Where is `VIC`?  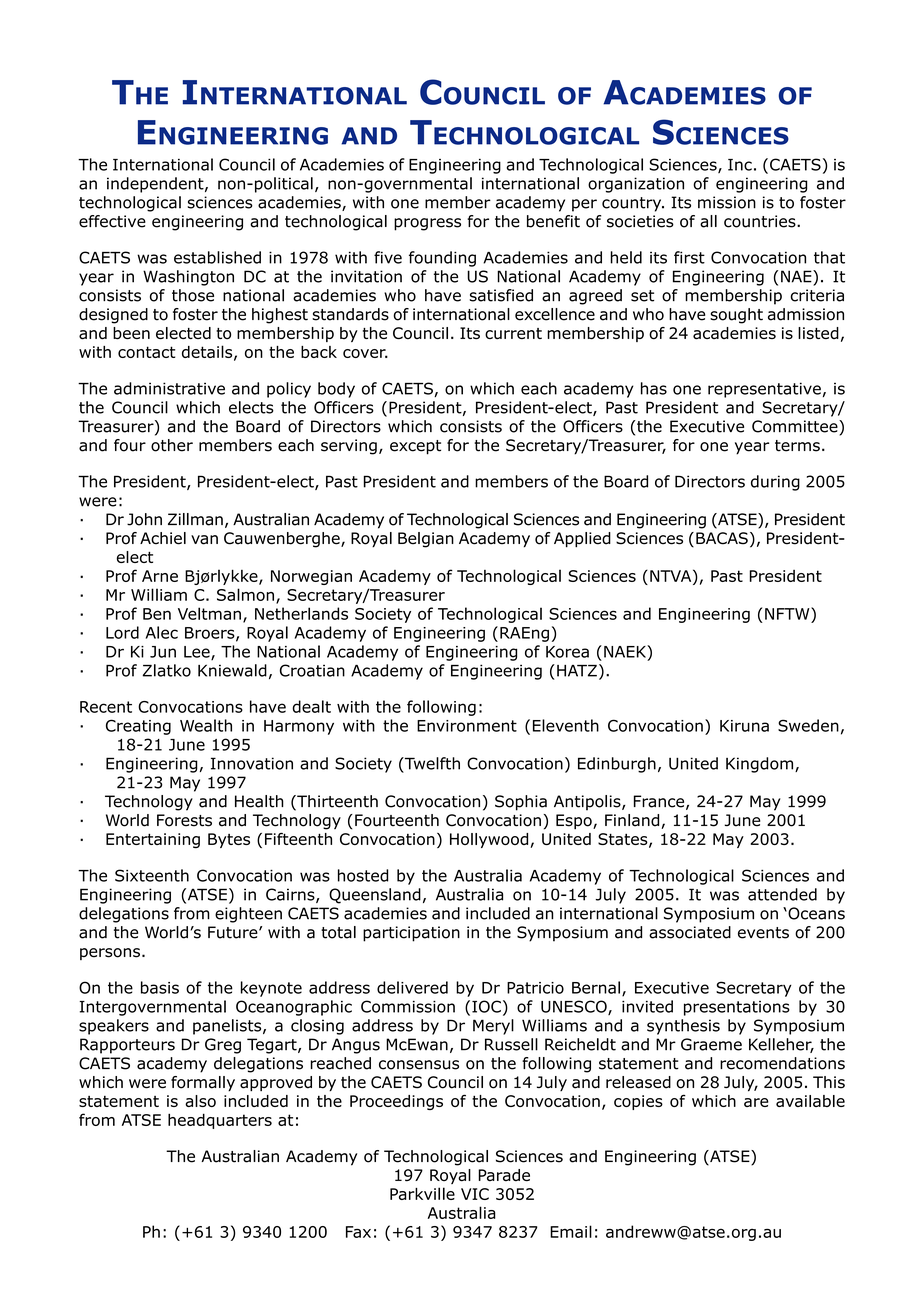 VIC is located at coordinates (475, 1194).
